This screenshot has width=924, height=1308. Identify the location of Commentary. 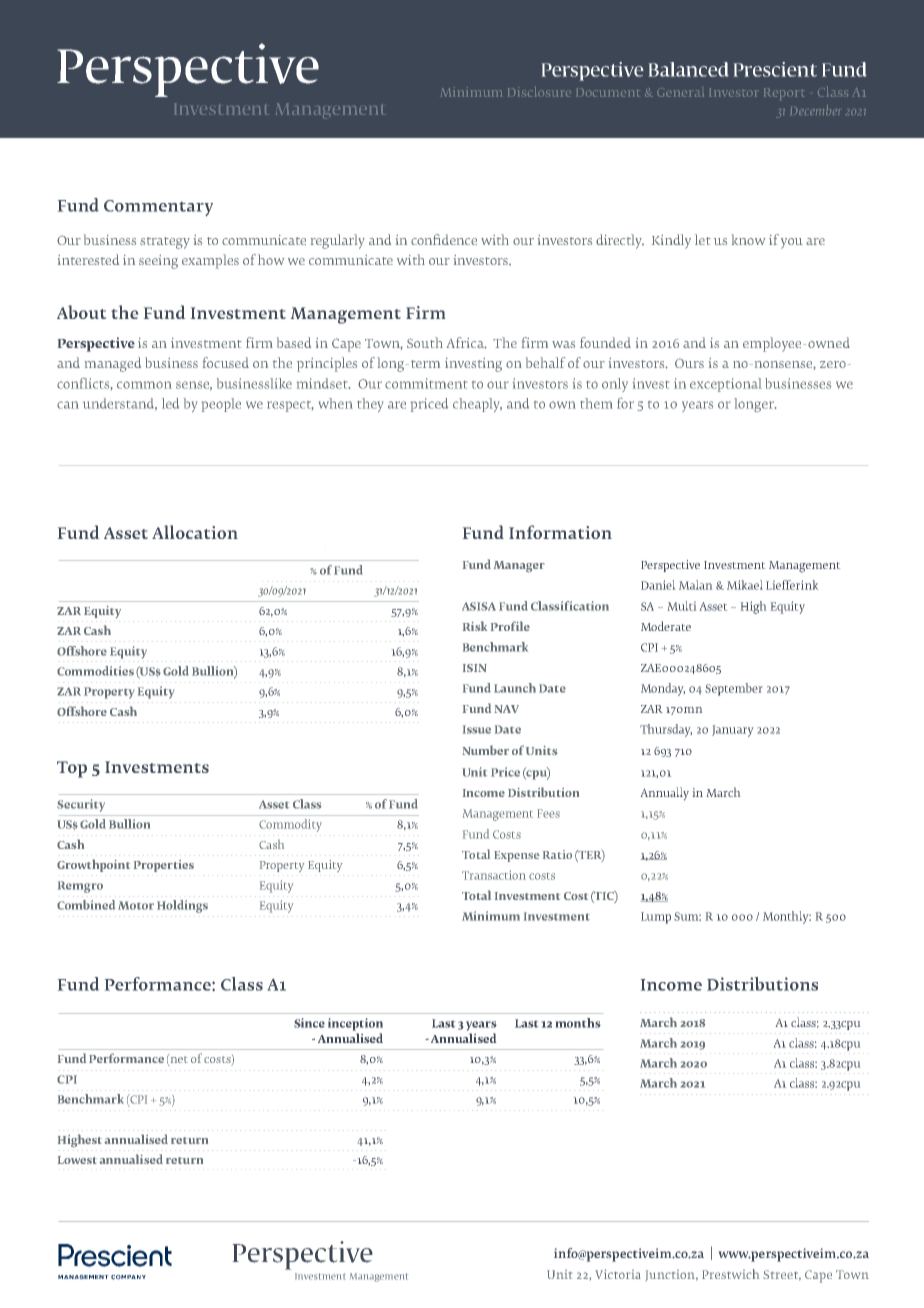
(158, 208).
